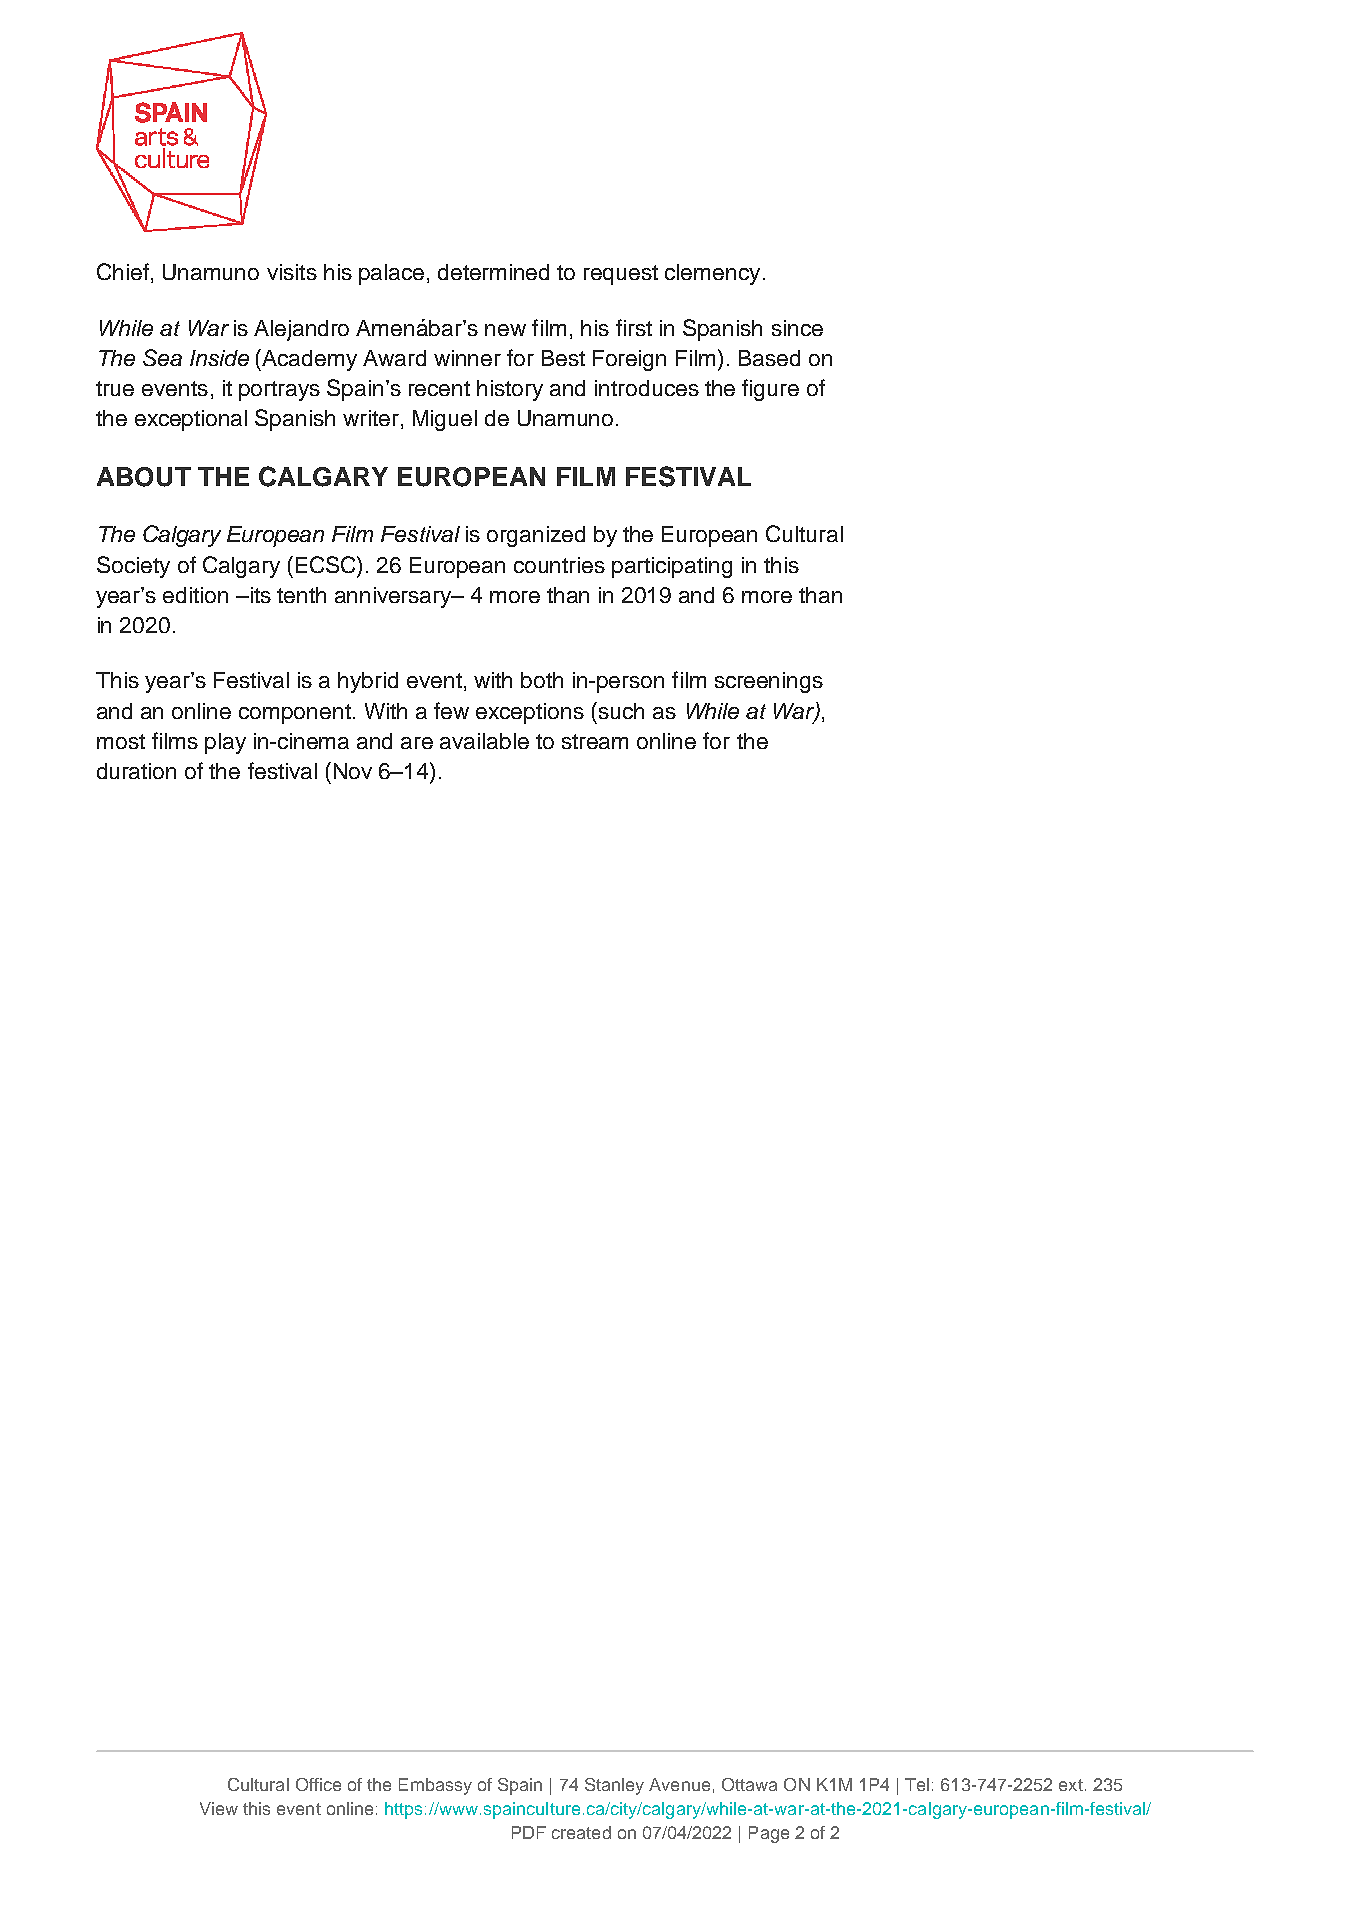 The width and height of the screenshot is (1350, 1909). Describe the element at coordinates (797, 328) in the screenshot. I see `since` at that location.
